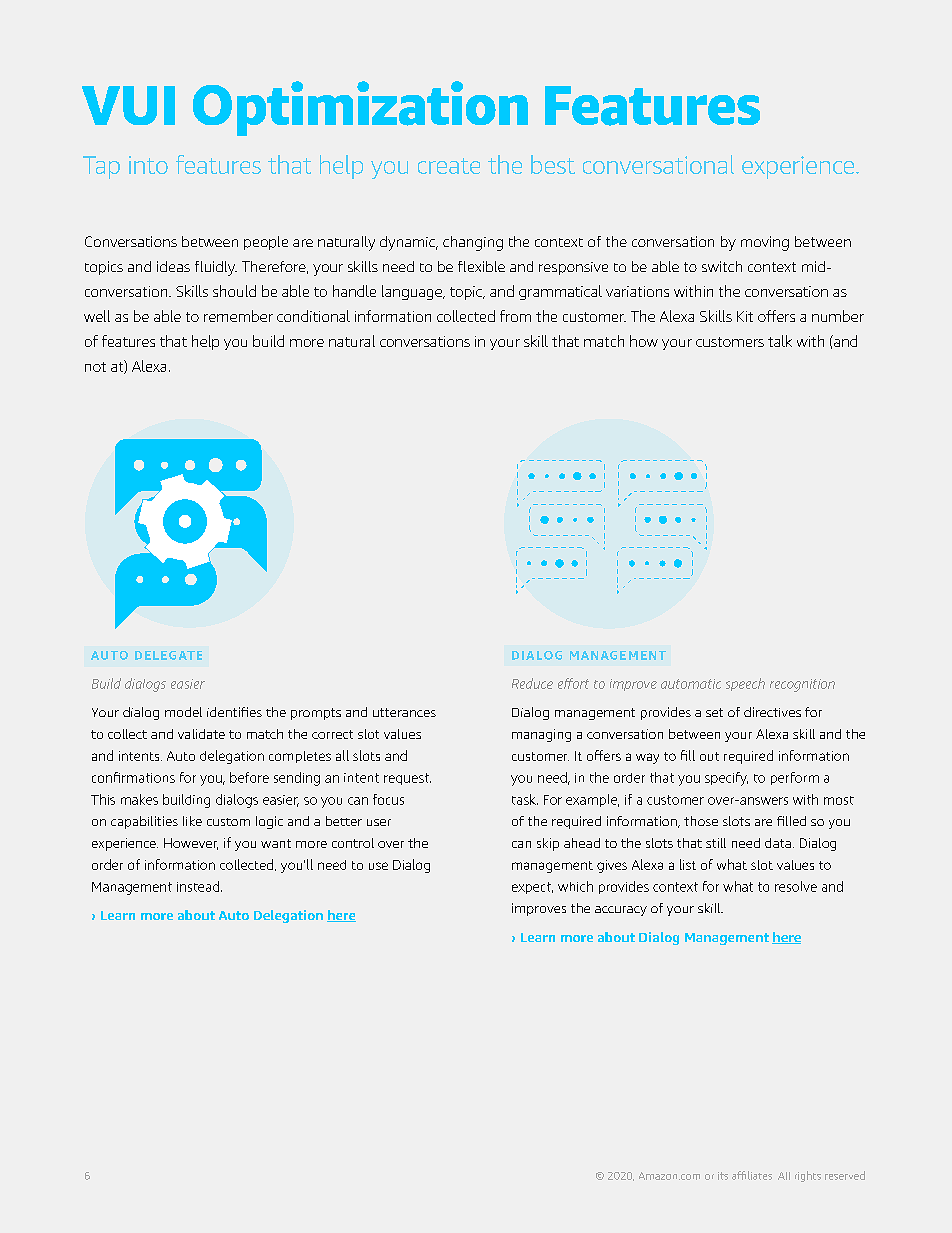  Describe the element at coordinates (765, 243) in the page. I see `moving` at that location.
